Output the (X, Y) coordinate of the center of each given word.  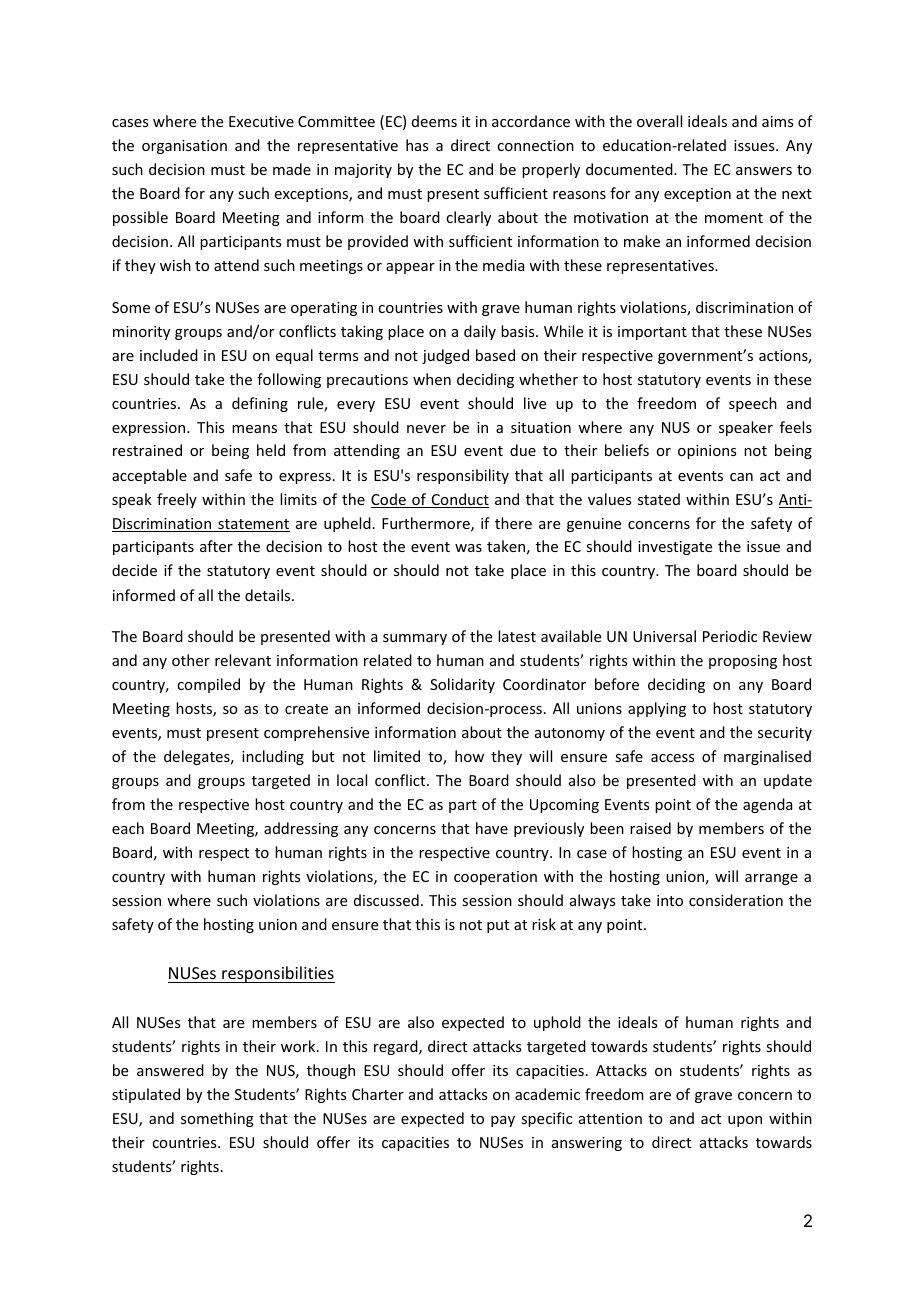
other (191, 660)
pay (503, 1121)
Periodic (730, 636)
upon (745, 1121)
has (417, 145)
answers (764, 171)
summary (415, 639)
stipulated (146, 1095)
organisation (184, 147)
